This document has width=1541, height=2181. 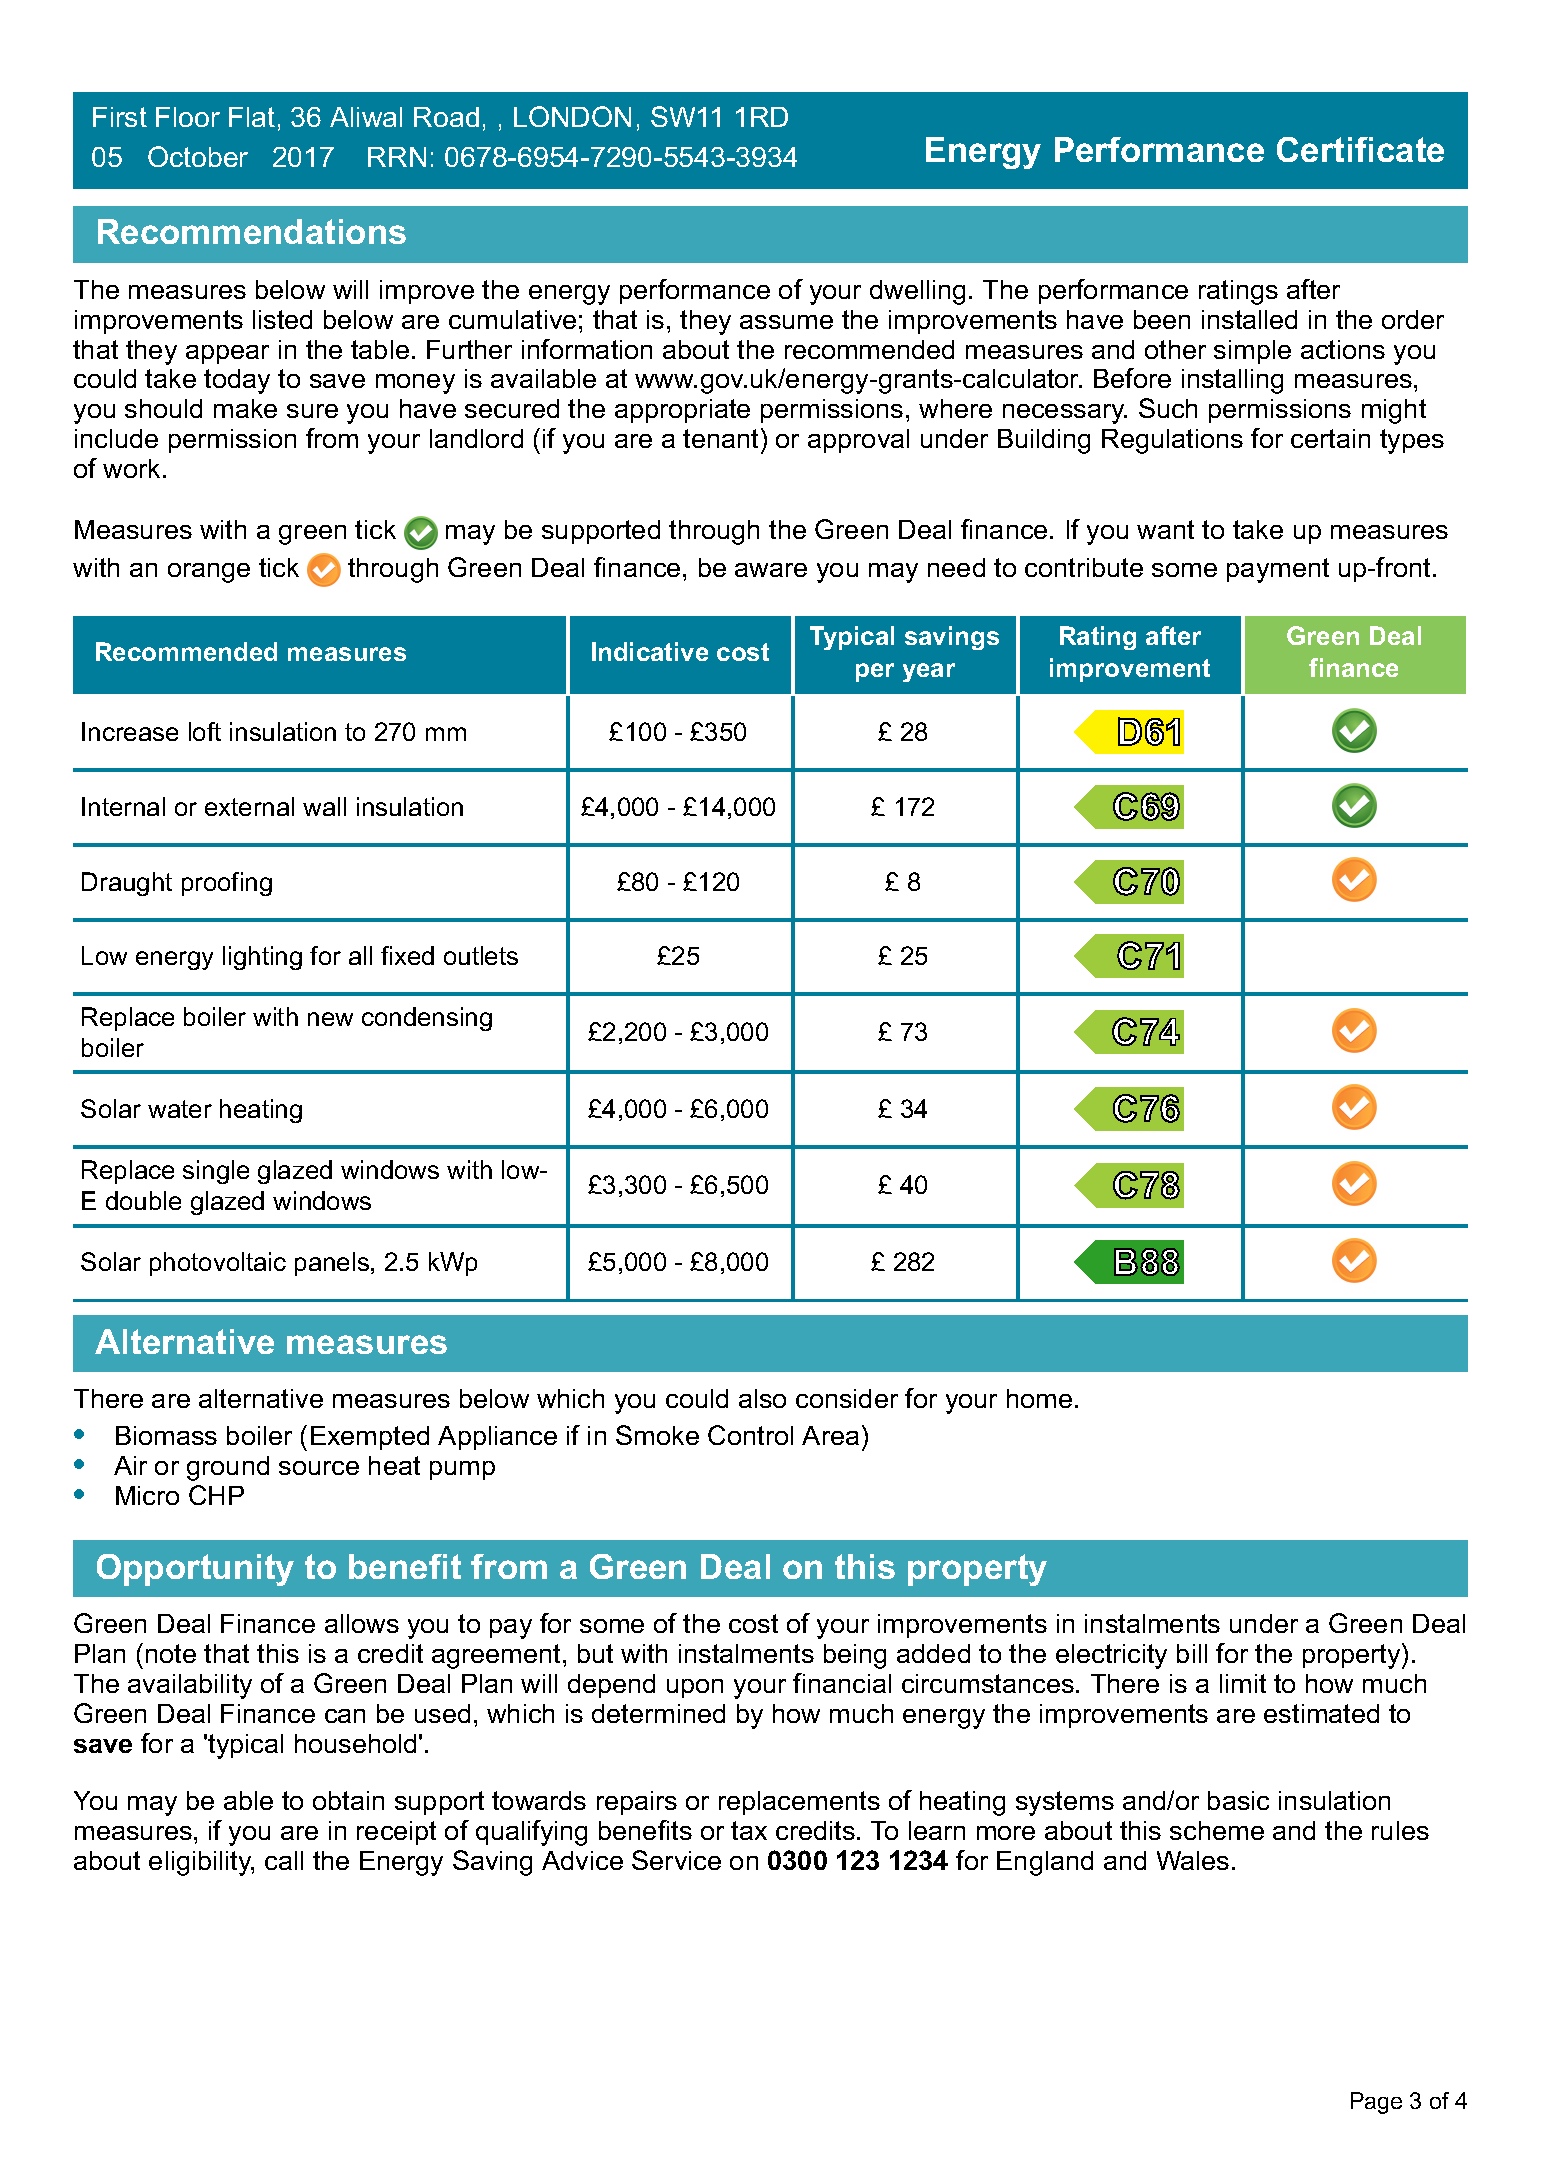 What do you see at coordinates (1376, 2103) in the document?
I see `Page` at bounding box center [1376, 2103].
